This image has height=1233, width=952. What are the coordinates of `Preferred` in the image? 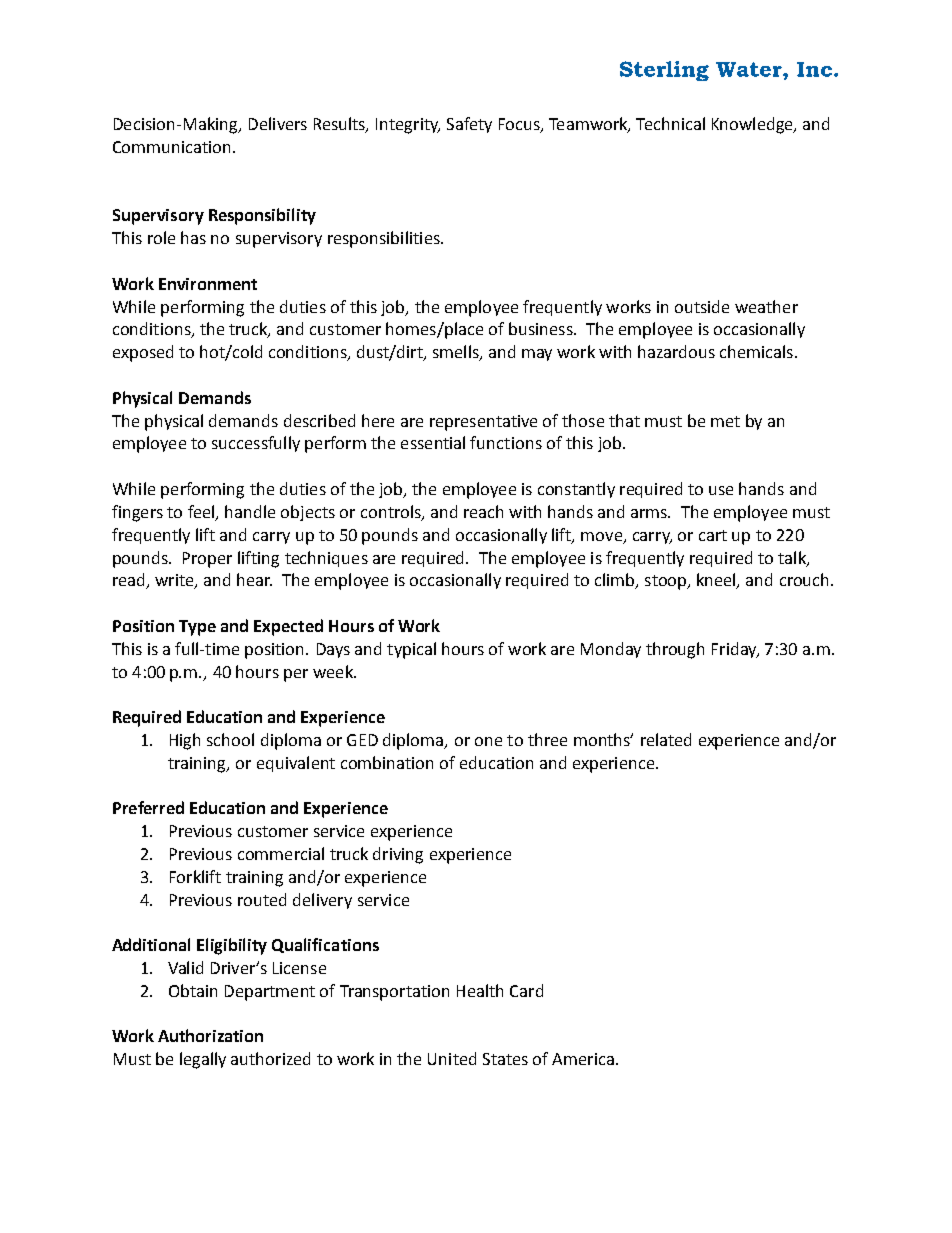 It's located at (148, 807).
